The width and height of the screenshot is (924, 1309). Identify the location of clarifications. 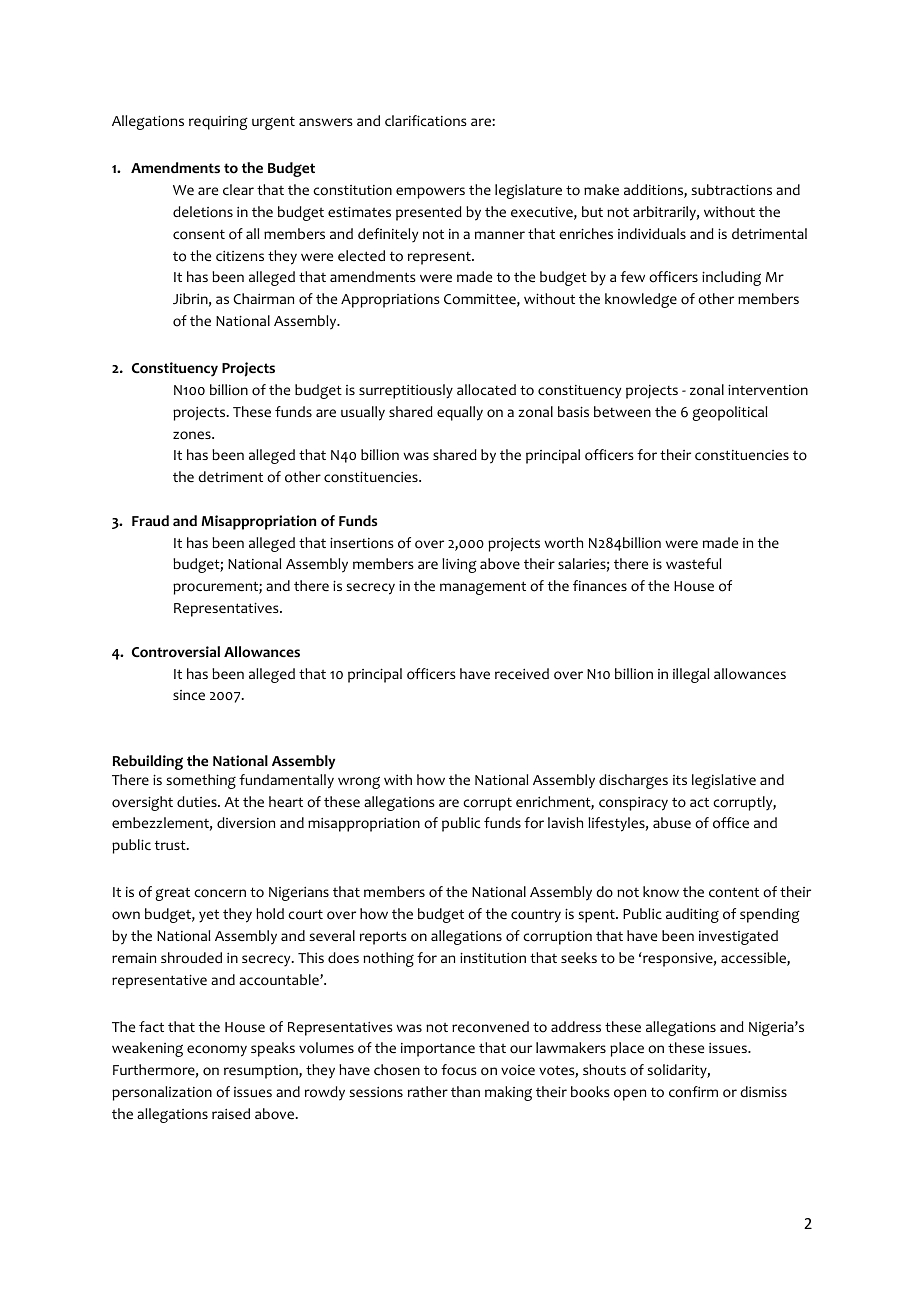
(426, 121).
